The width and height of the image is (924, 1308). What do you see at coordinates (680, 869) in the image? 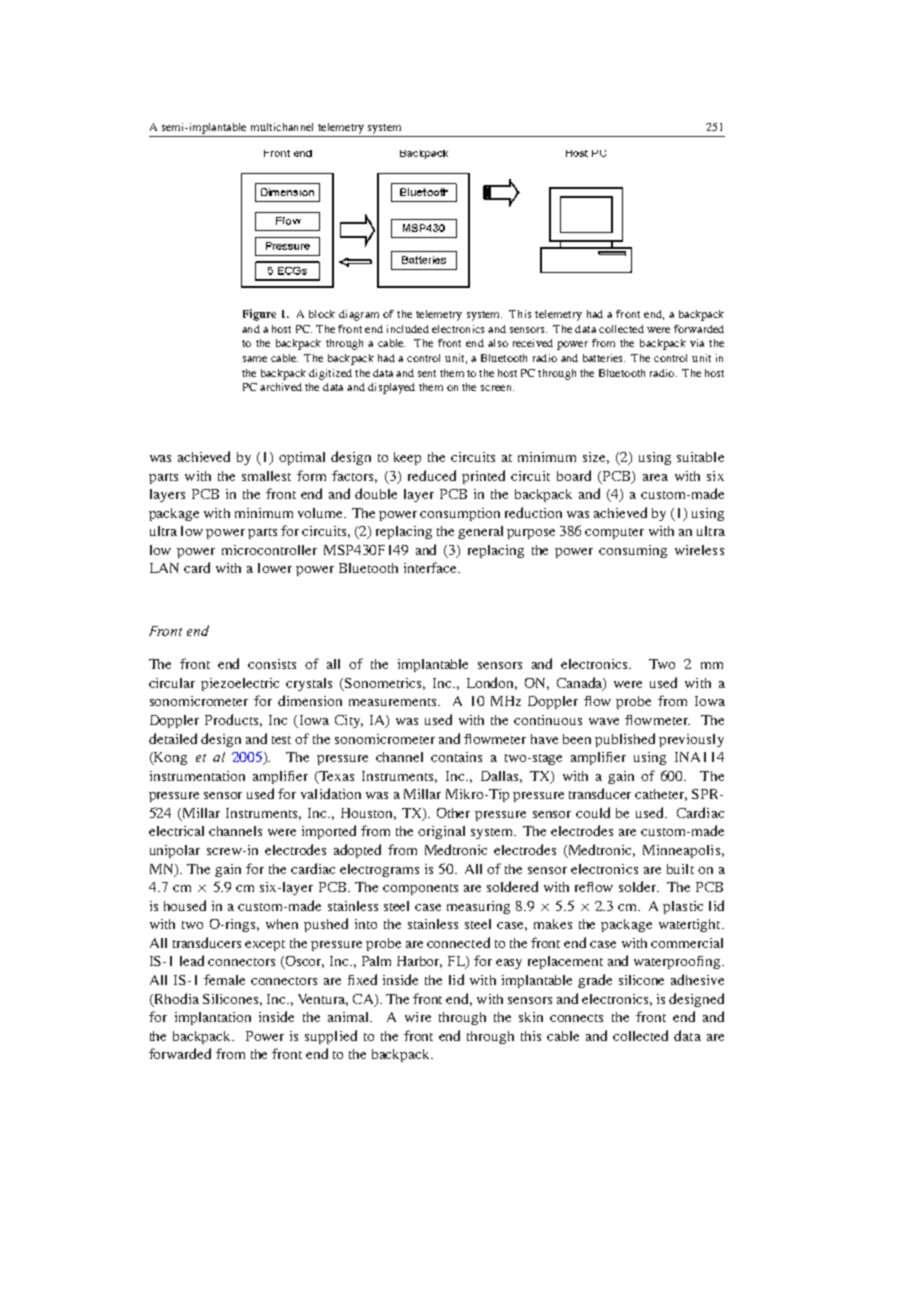
I see `built` at bounding box center [680, 869].
